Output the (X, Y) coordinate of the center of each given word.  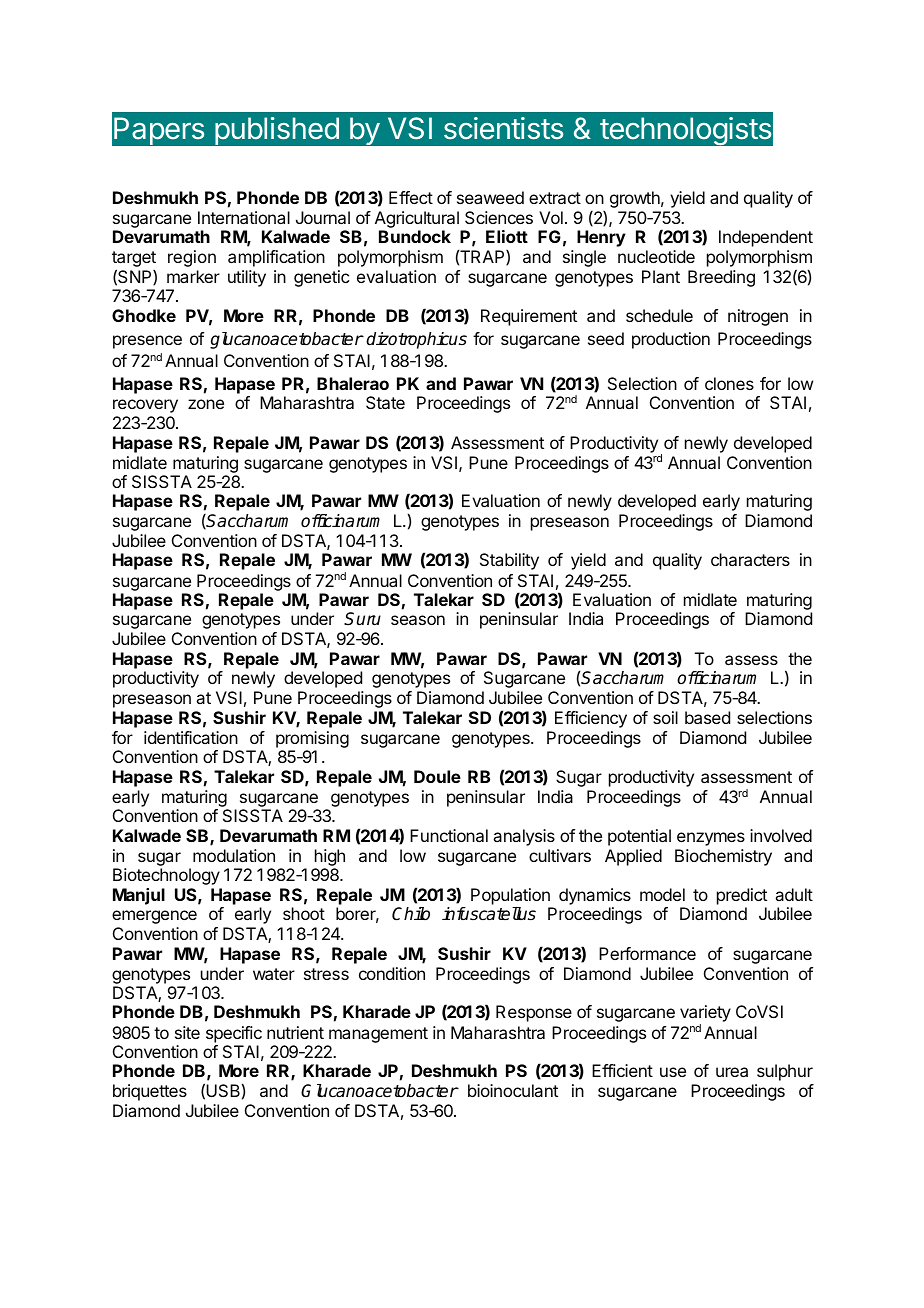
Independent (766, 238)
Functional (449, 835)
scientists (503, 128)
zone (206, 404)
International (244, 217)
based (707, 717)
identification (191, 737)
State (385, 402)
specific (234, 1034)
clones (729, 383)
